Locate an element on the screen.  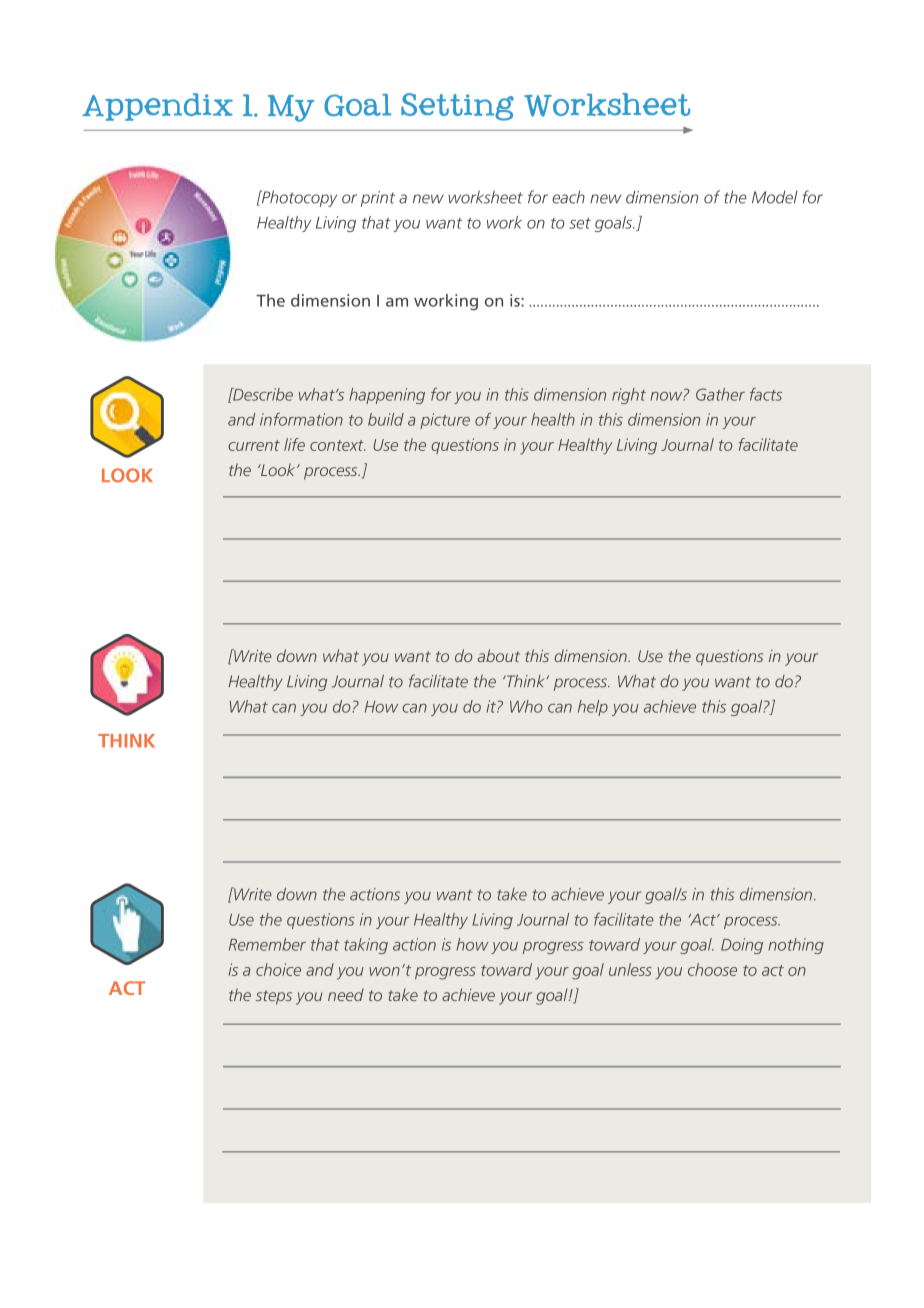
picture is located at coordinates (445, 421).
